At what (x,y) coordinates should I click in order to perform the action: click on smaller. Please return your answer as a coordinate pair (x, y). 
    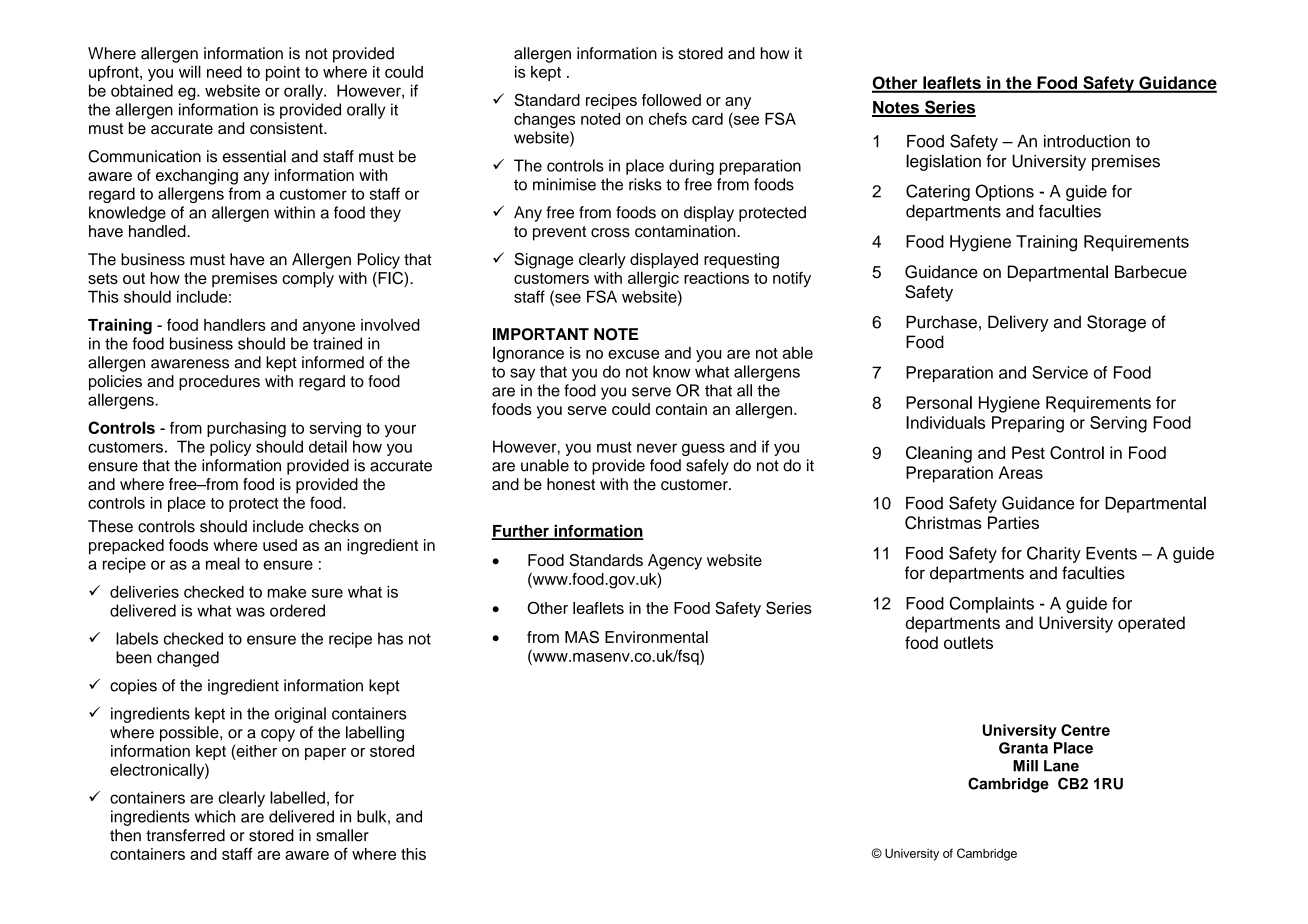
    Looking at the image, I should click on (342, 835).
